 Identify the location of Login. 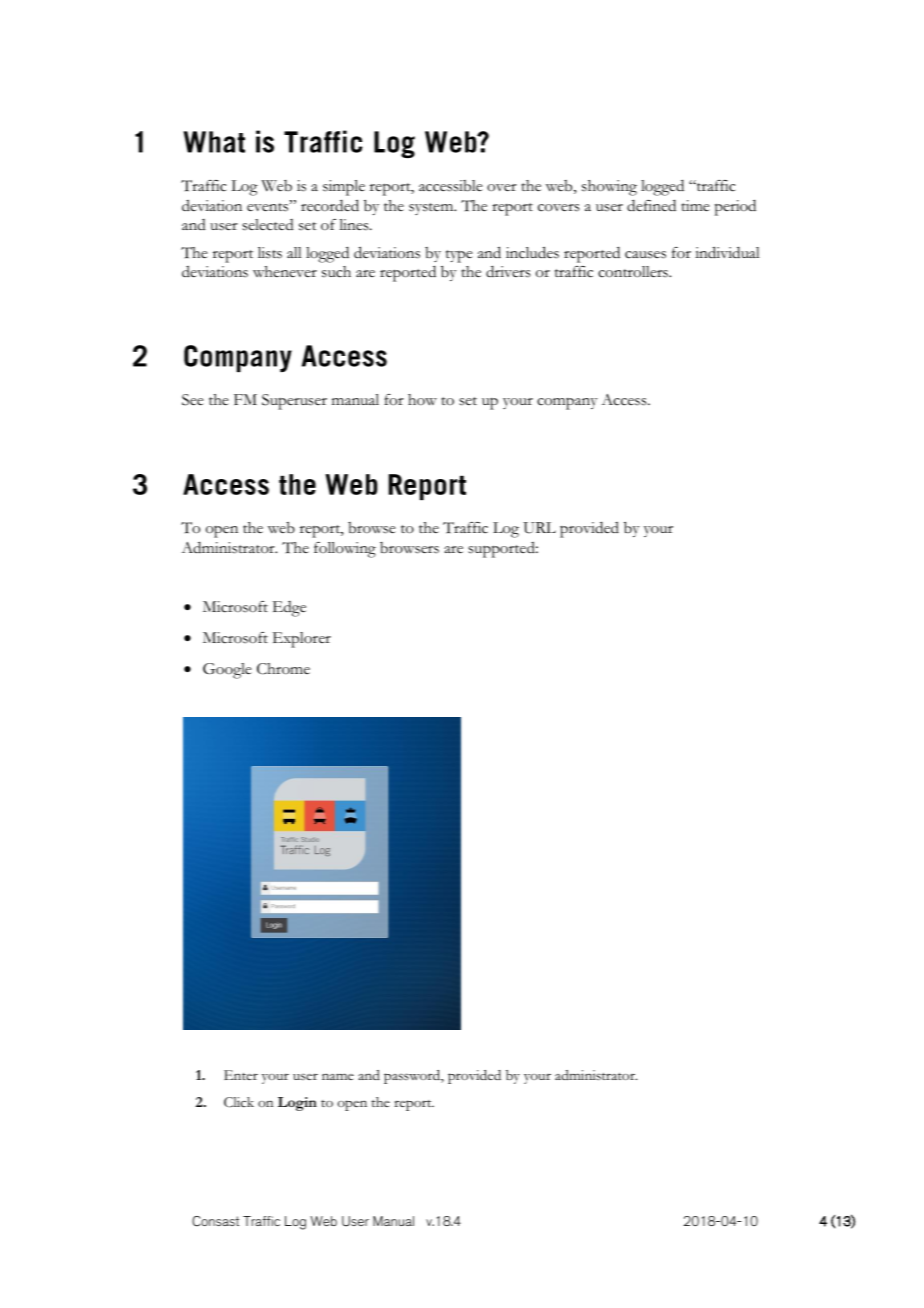
(297, 1104).
